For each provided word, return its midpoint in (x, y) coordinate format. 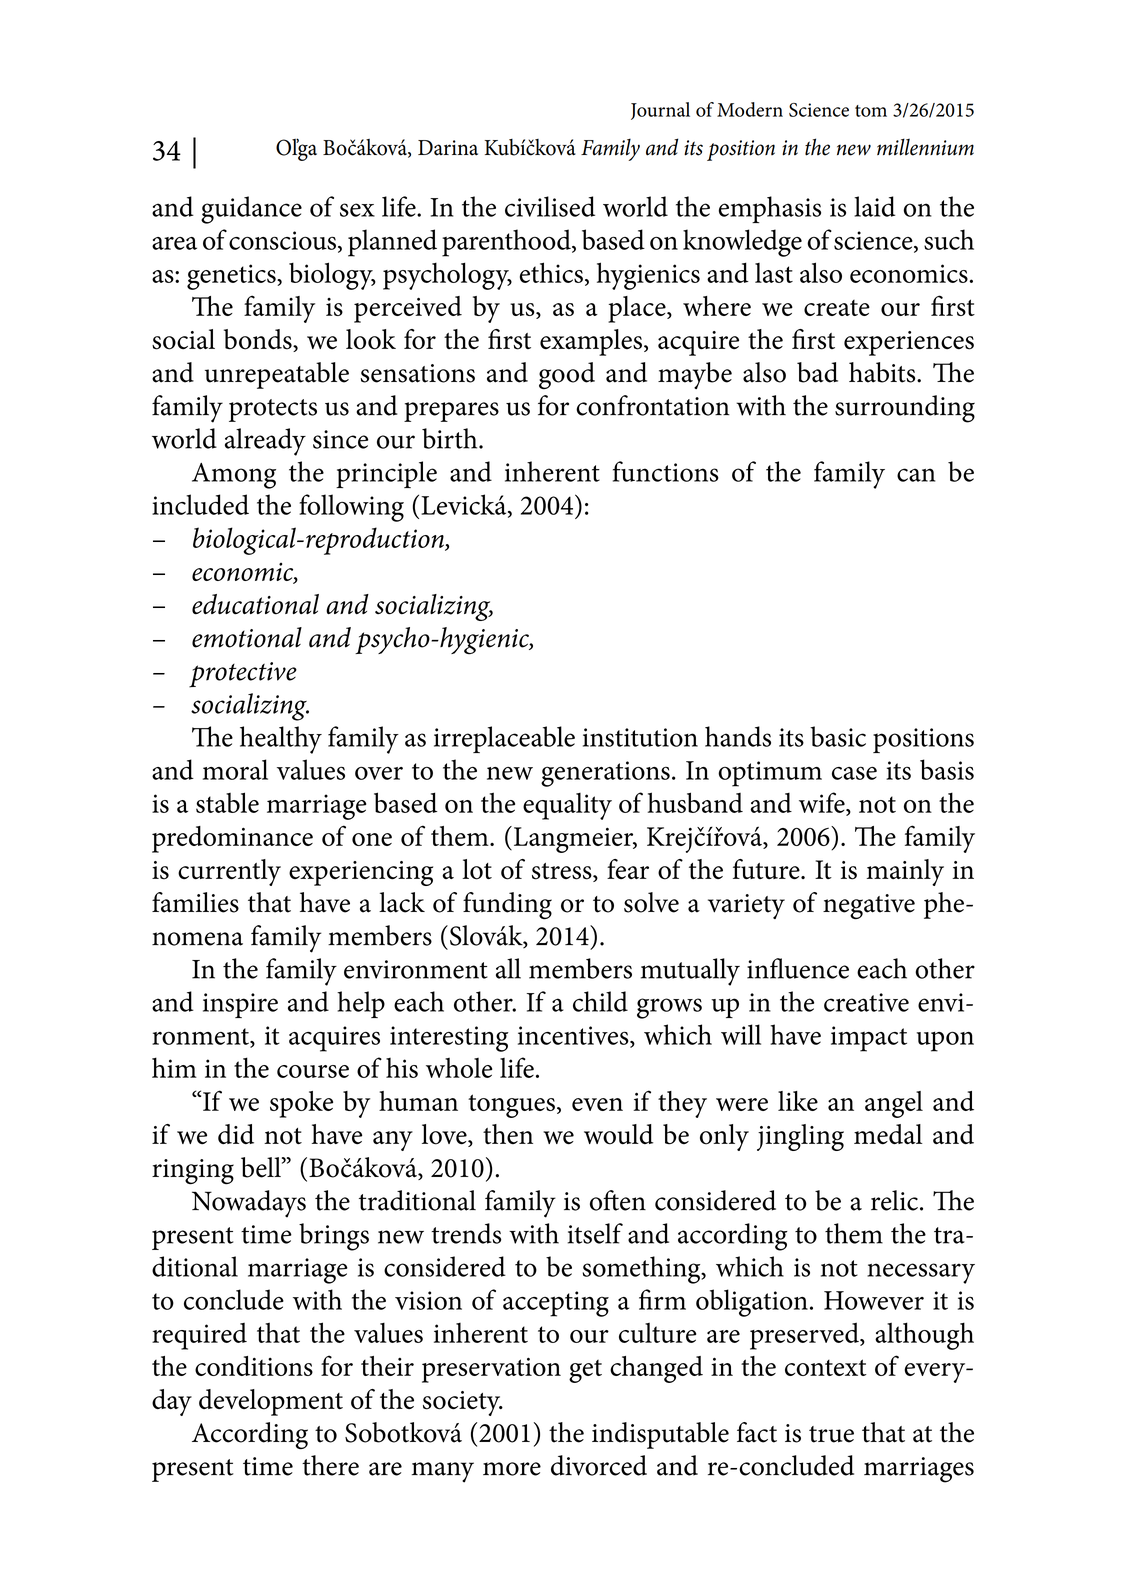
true (831, 1434)
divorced (599, 1465)
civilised (550, 206)
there (330, 1465)
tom (871, 111)
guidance (251, 210)
